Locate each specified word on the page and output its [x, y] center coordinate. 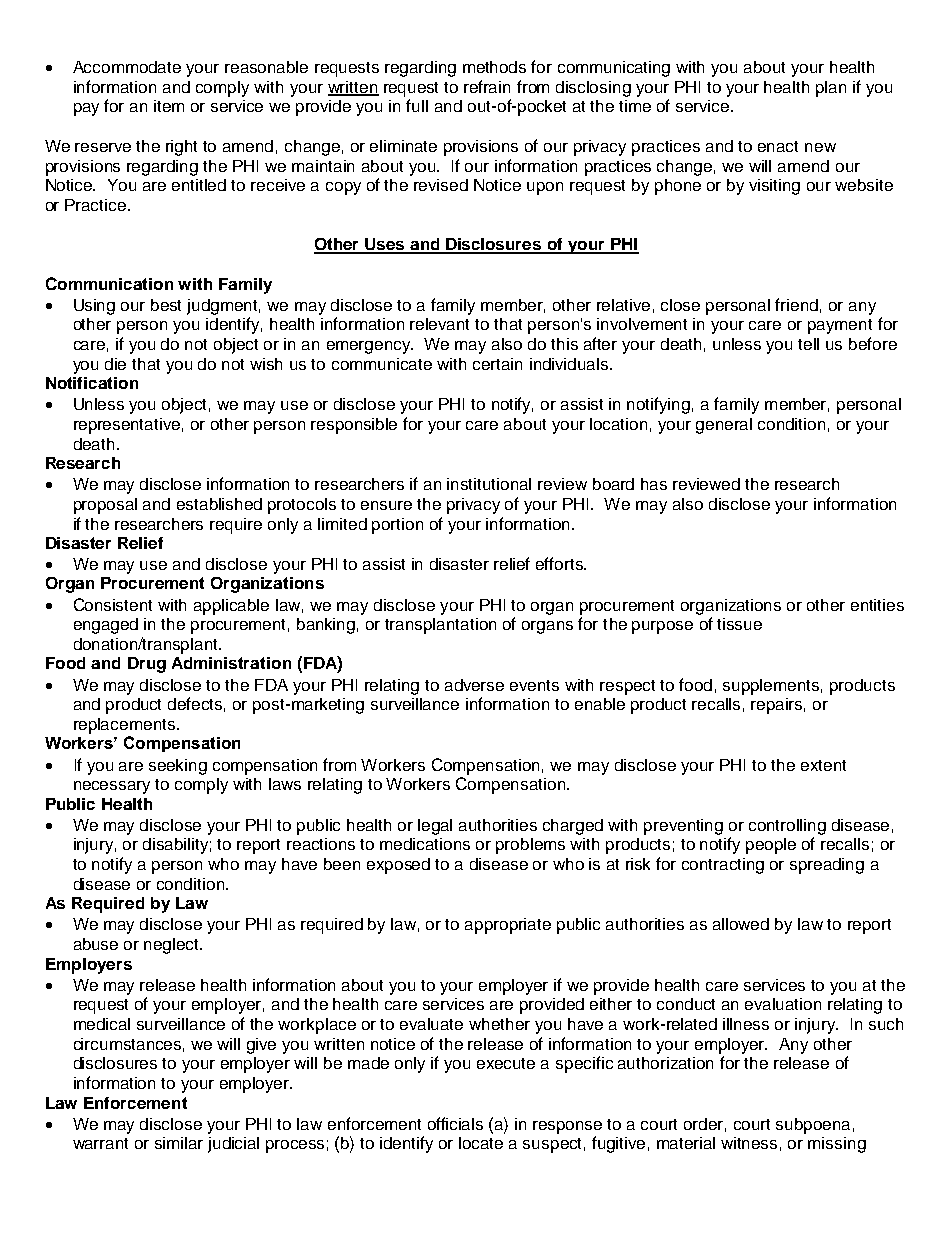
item [169, 106]
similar [179, 1143]
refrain [487, 86]
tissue [739, 624]
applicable [231, 607]
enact [778, 146]
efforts [560, 563]
